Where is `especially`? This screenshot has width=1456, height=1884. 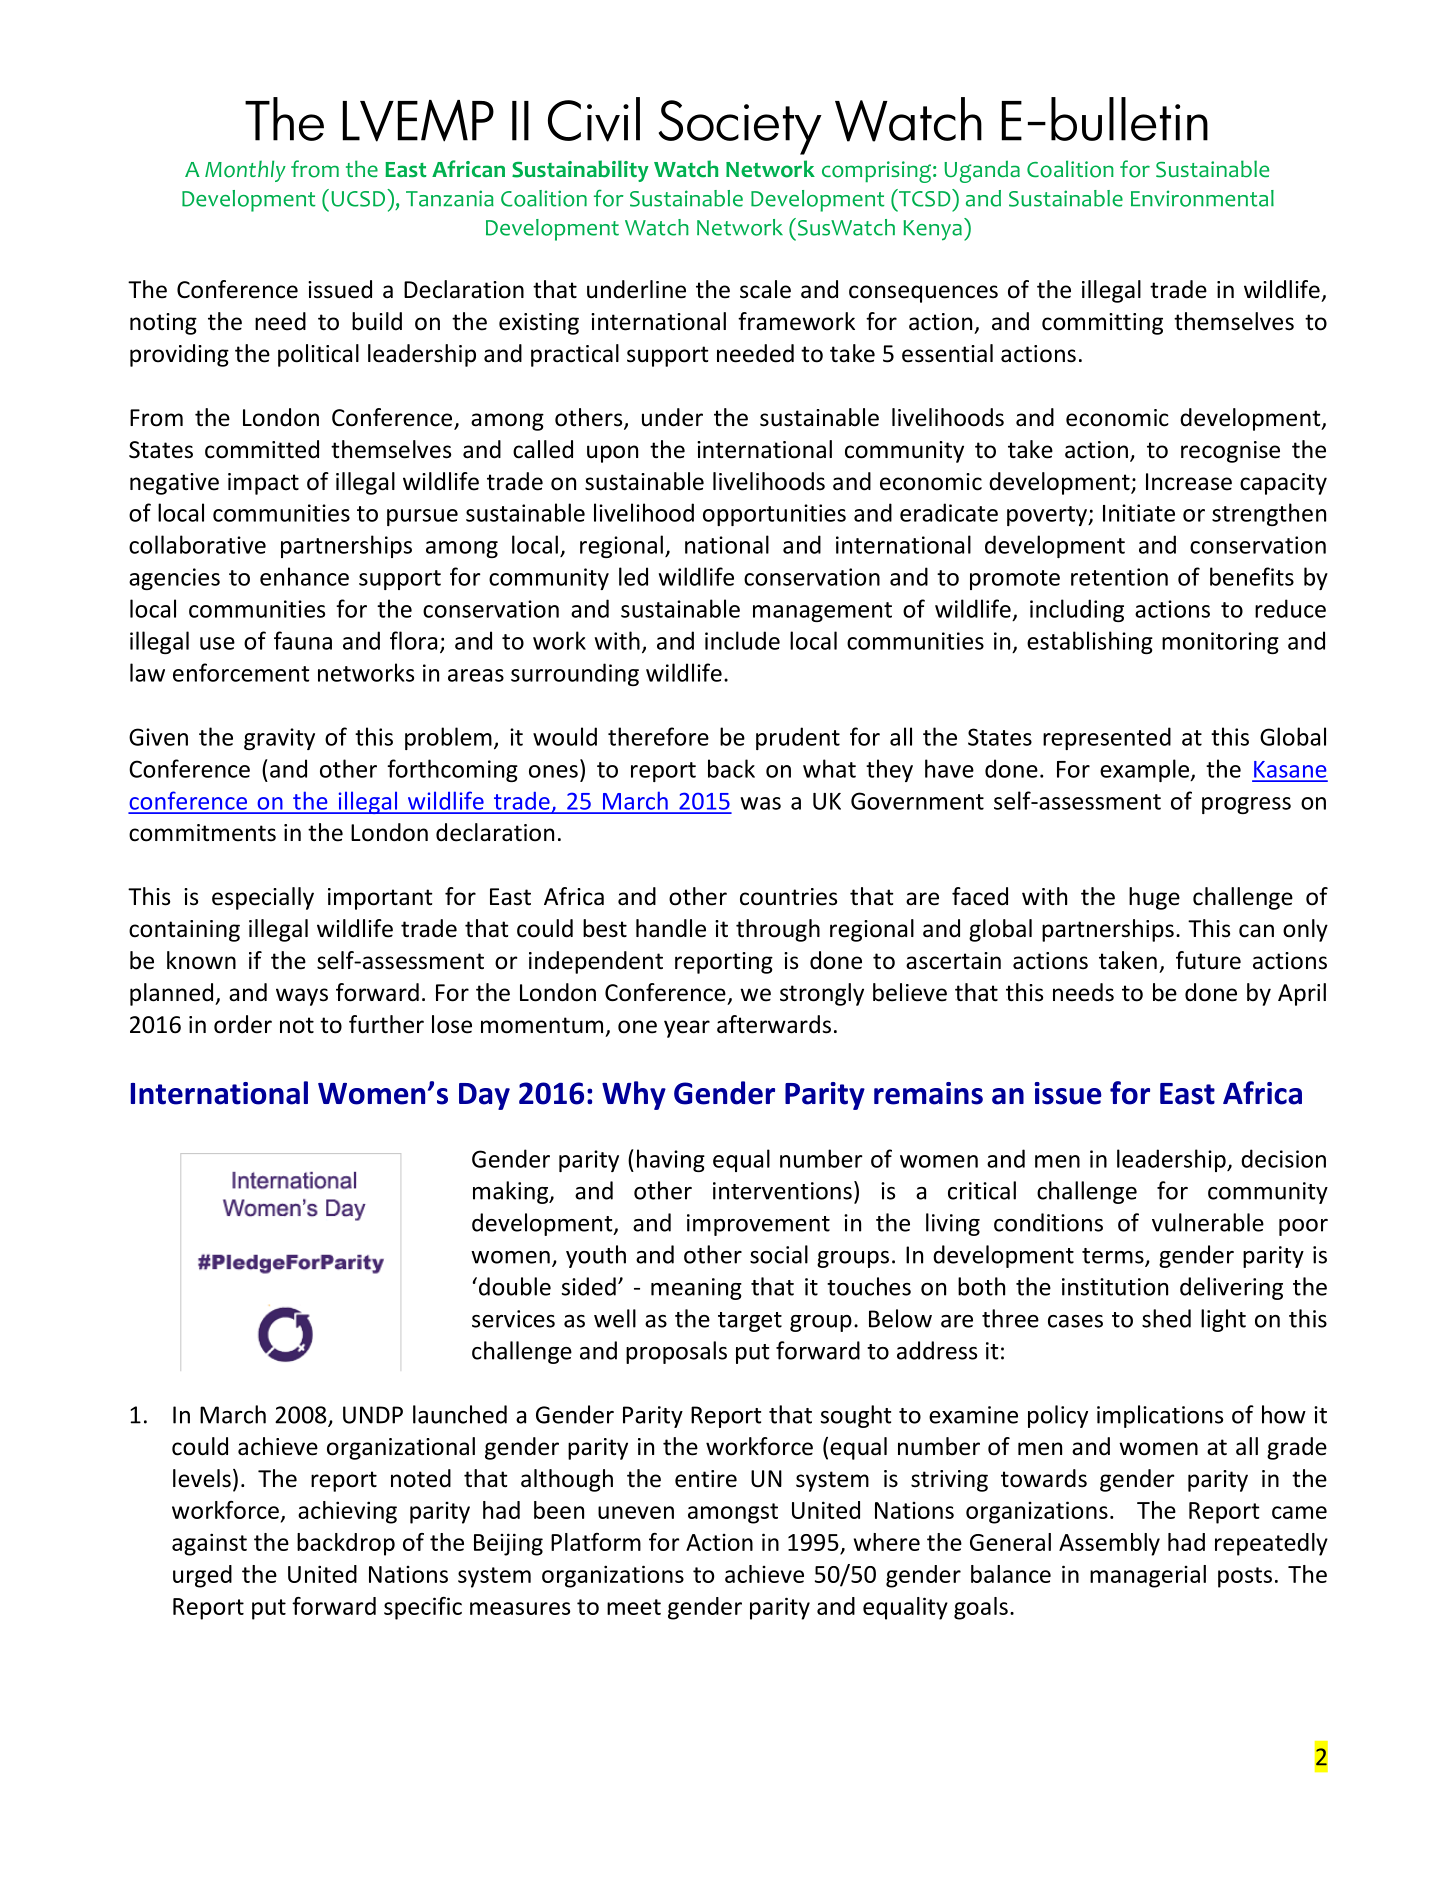 especially is located at coordinates (263, 898).
